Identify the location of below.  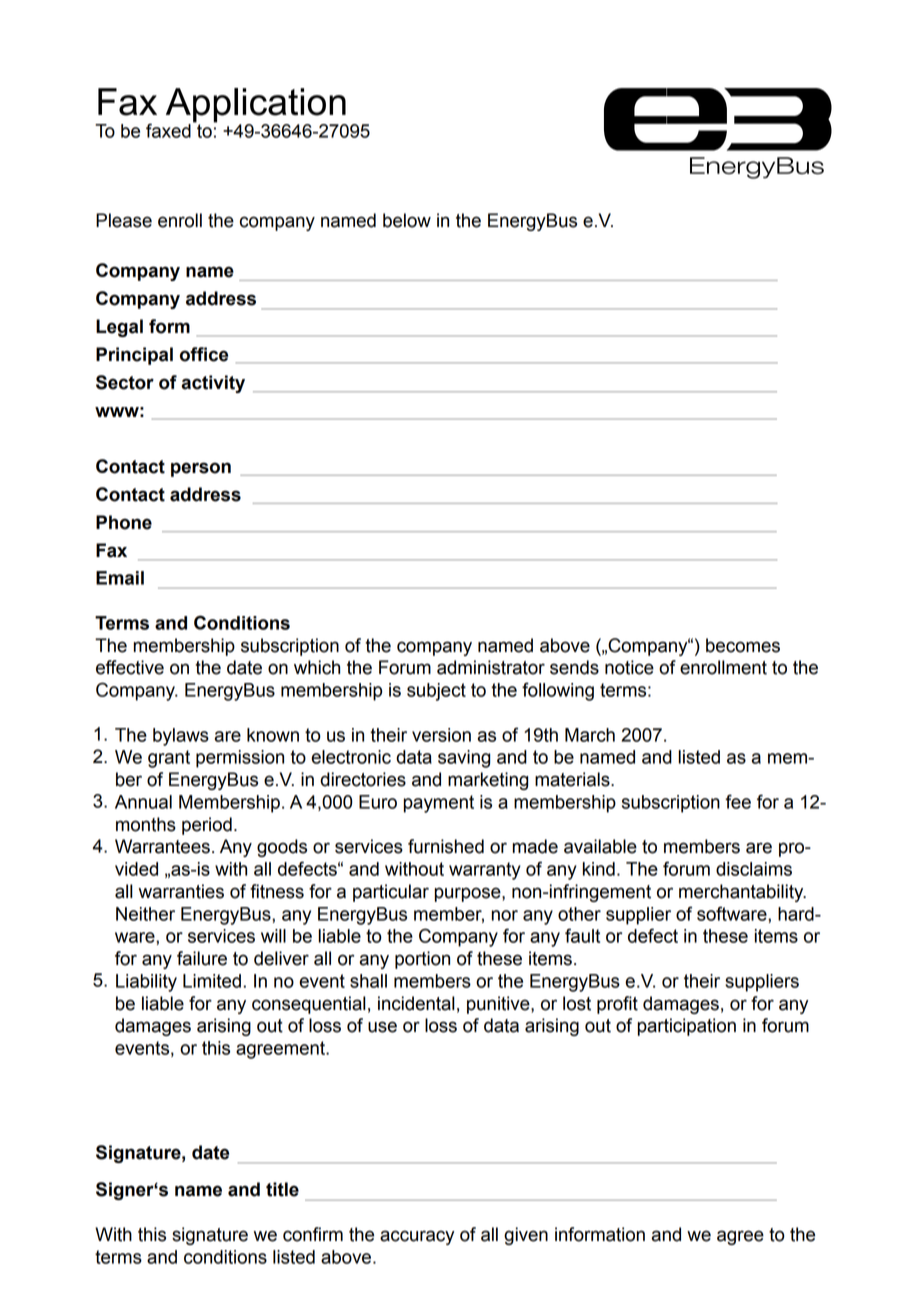
(407, 220).
